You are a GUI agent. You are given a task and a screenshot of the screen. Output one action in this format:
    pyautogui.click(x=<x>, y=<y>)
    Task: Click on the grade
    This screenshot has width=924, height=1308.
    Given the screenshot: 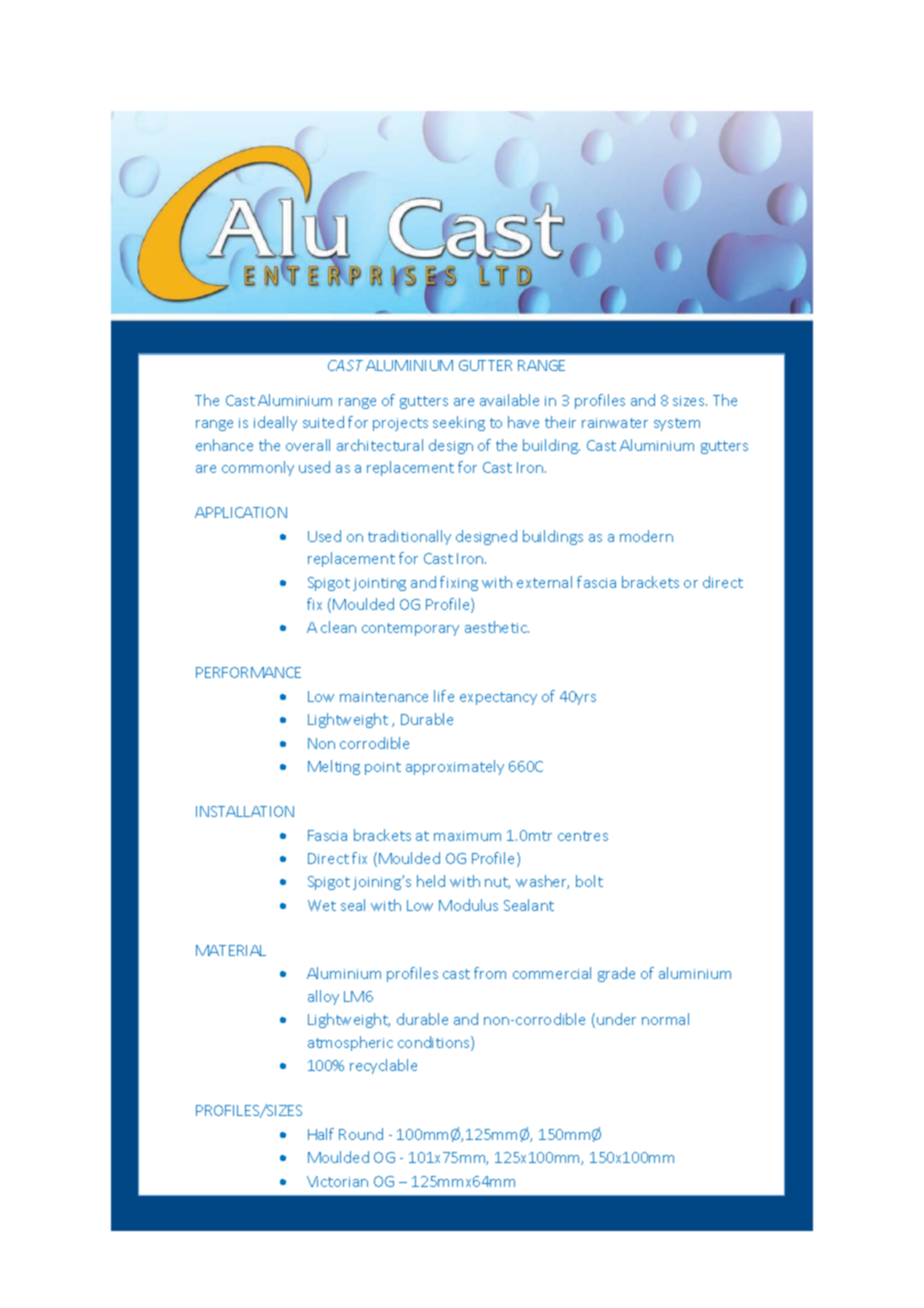 What is the action you would take?
    pyautogui.click(x=616, y=974)
